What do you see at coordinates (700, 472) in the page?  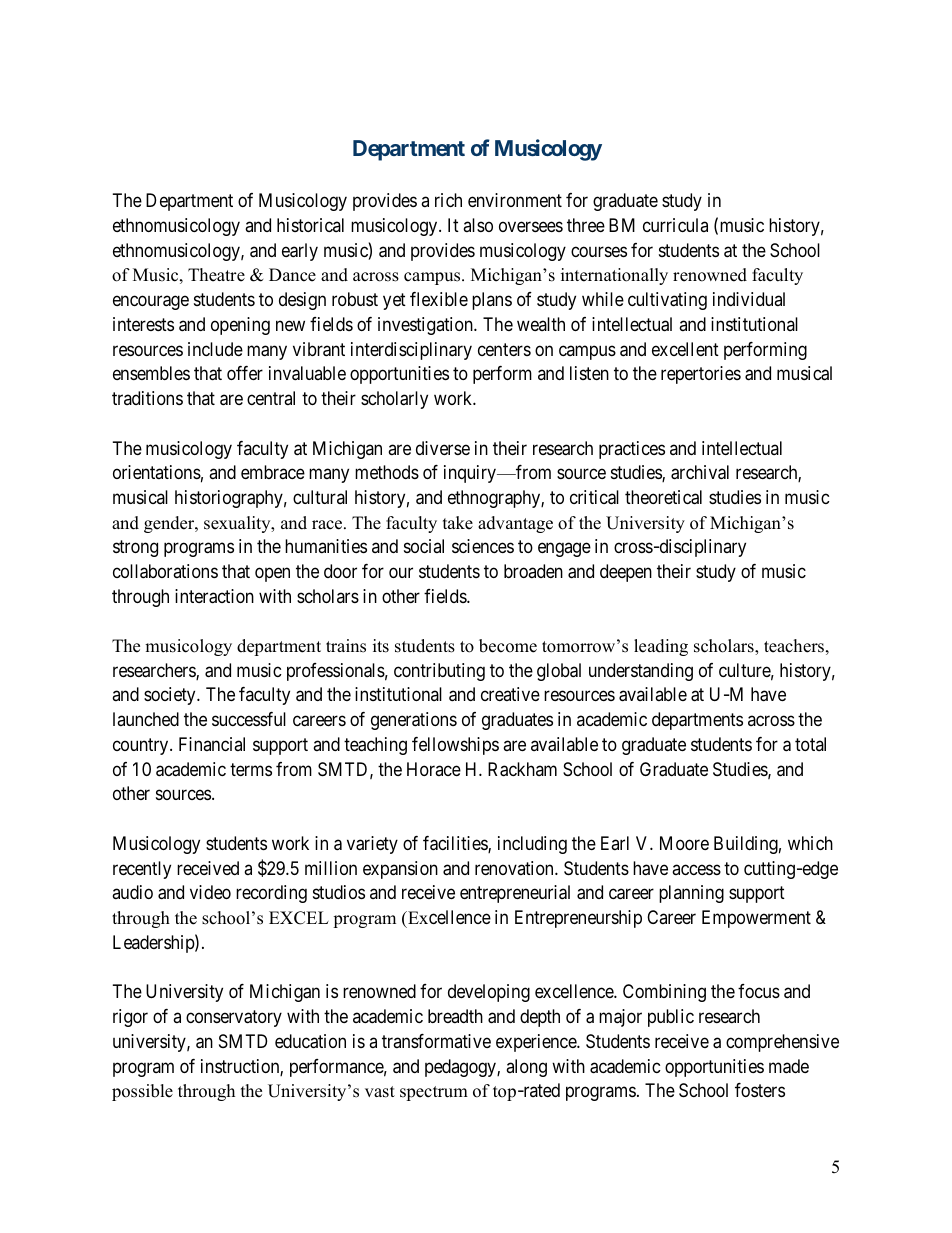 I see `archival` at bounding box center [700, 472].
